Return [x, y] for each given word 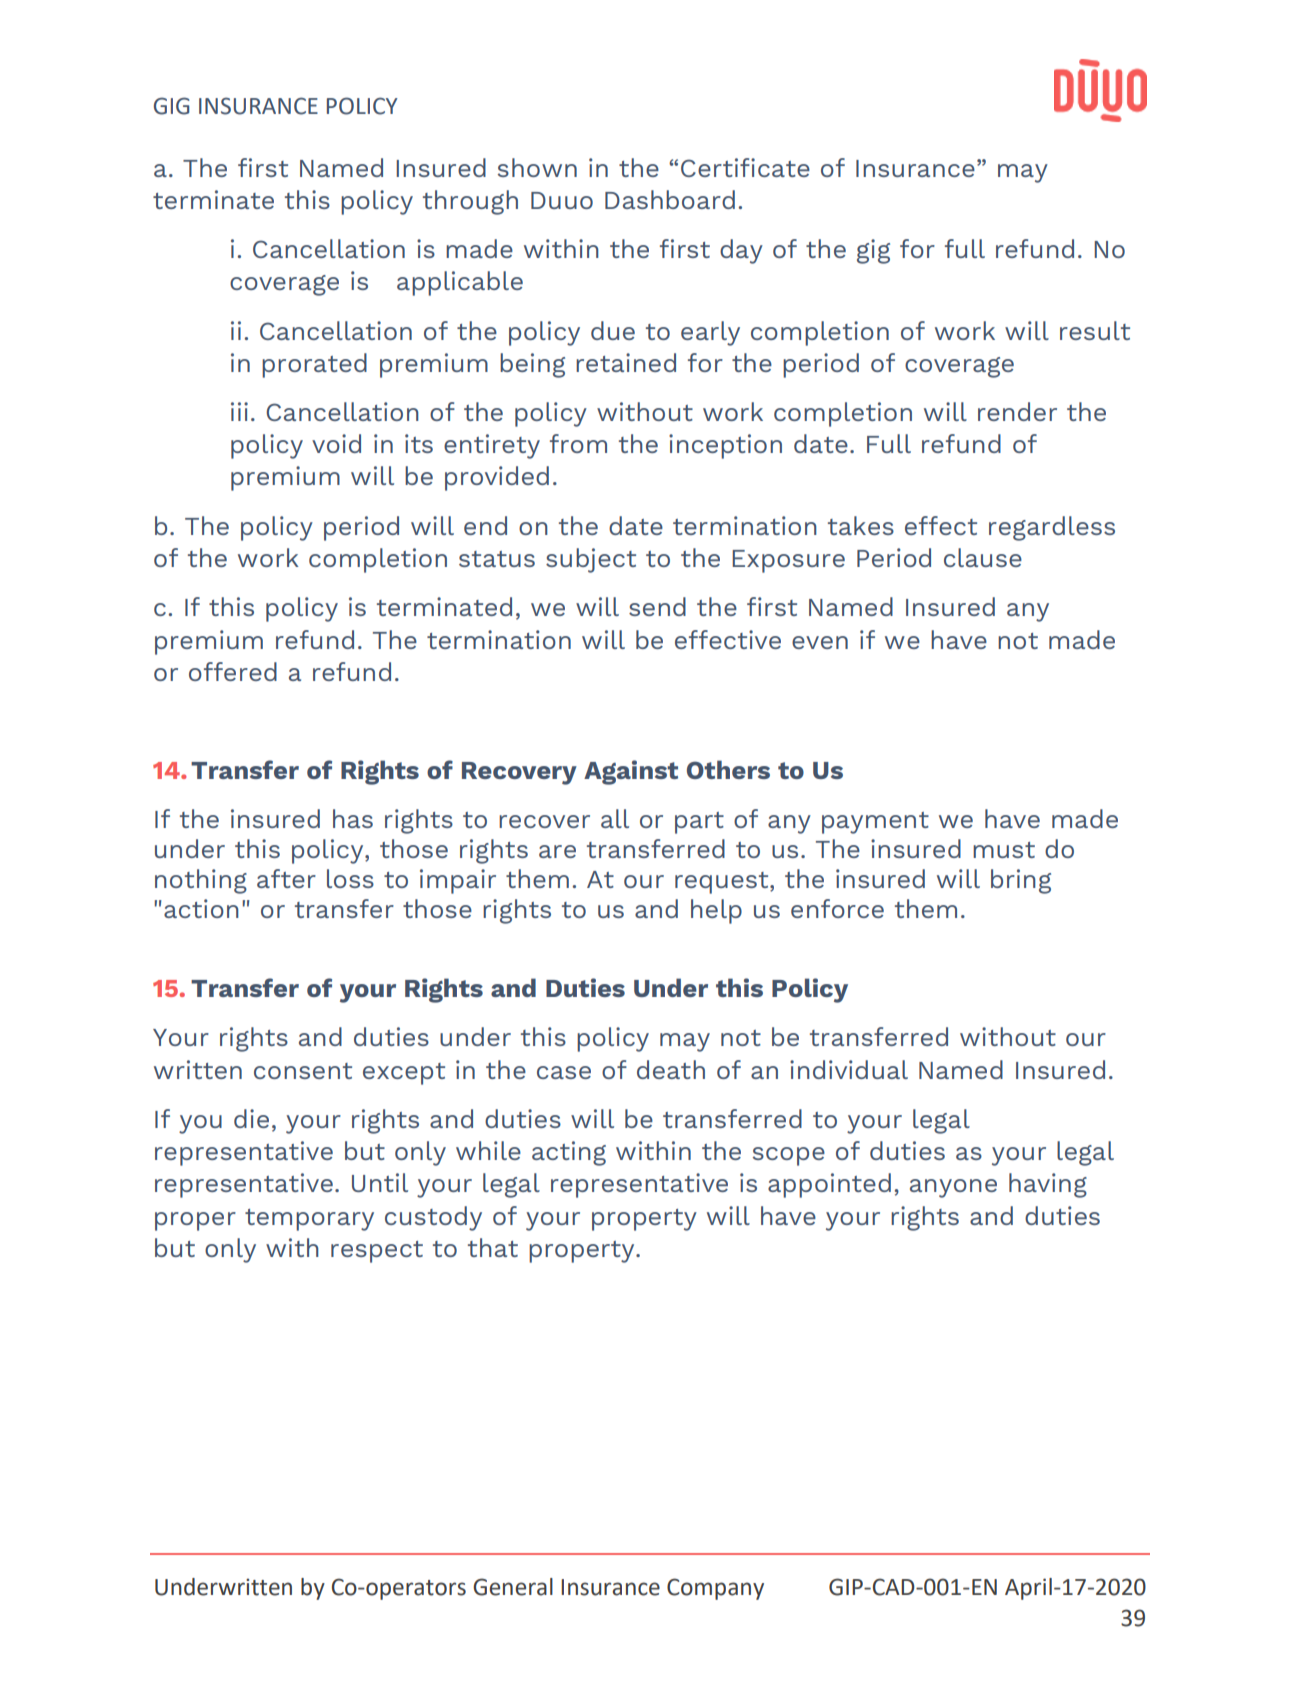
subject [591, 560]
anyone [953, 1188]
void [336, 443]
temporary [309, 1220]
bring [1021, 881]
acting [569, 1153]
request [723, 883]
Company [715, 1589]
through [470, 202]
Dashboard [670, 199]
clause [983, 557]
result [1095, 330]
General [513, 1587]
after [286, 878]
